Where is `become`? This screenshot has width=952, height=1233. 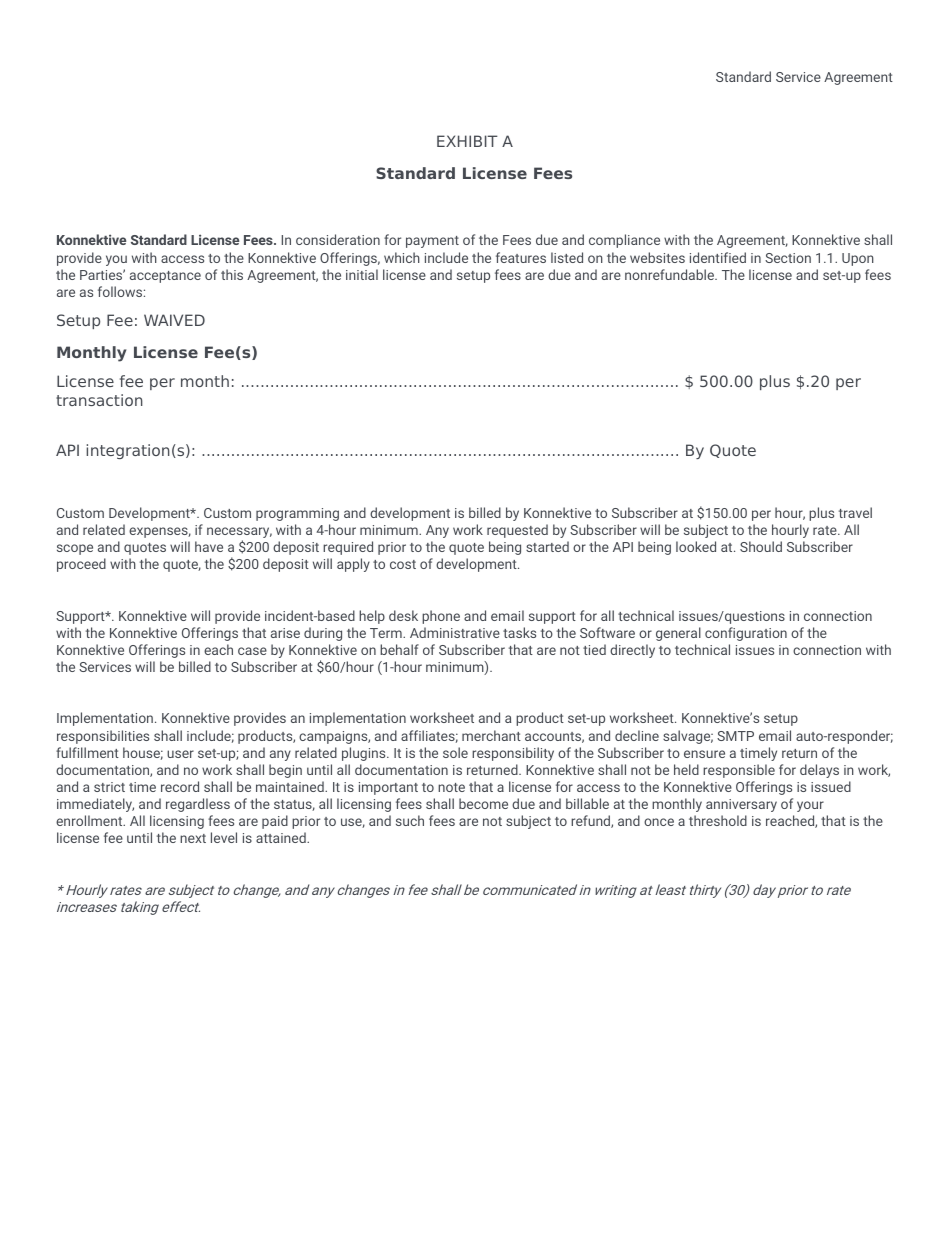
become is located at coordinates (483, 803).
